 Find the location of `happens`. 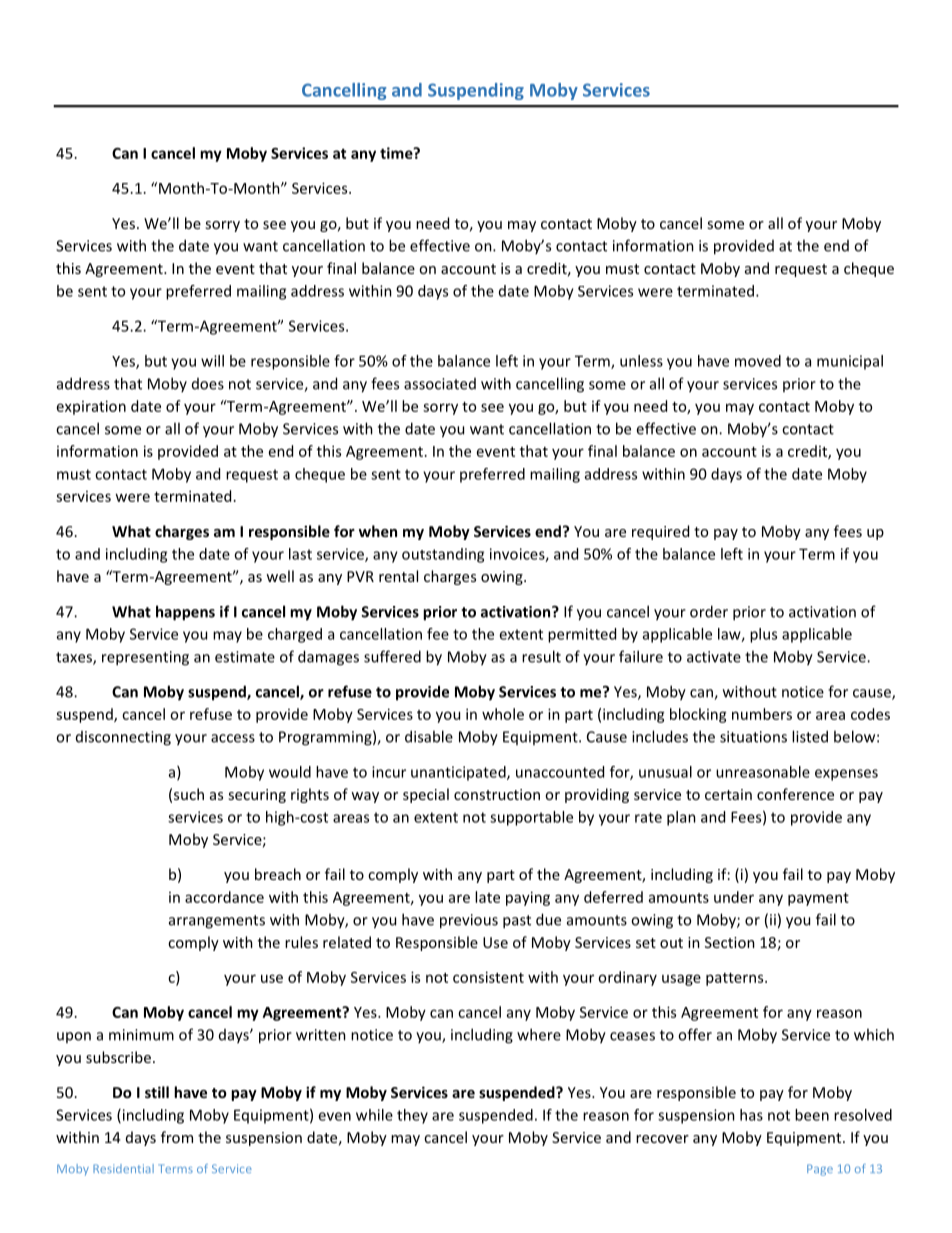

happens is located at coordinates (185, 613).
